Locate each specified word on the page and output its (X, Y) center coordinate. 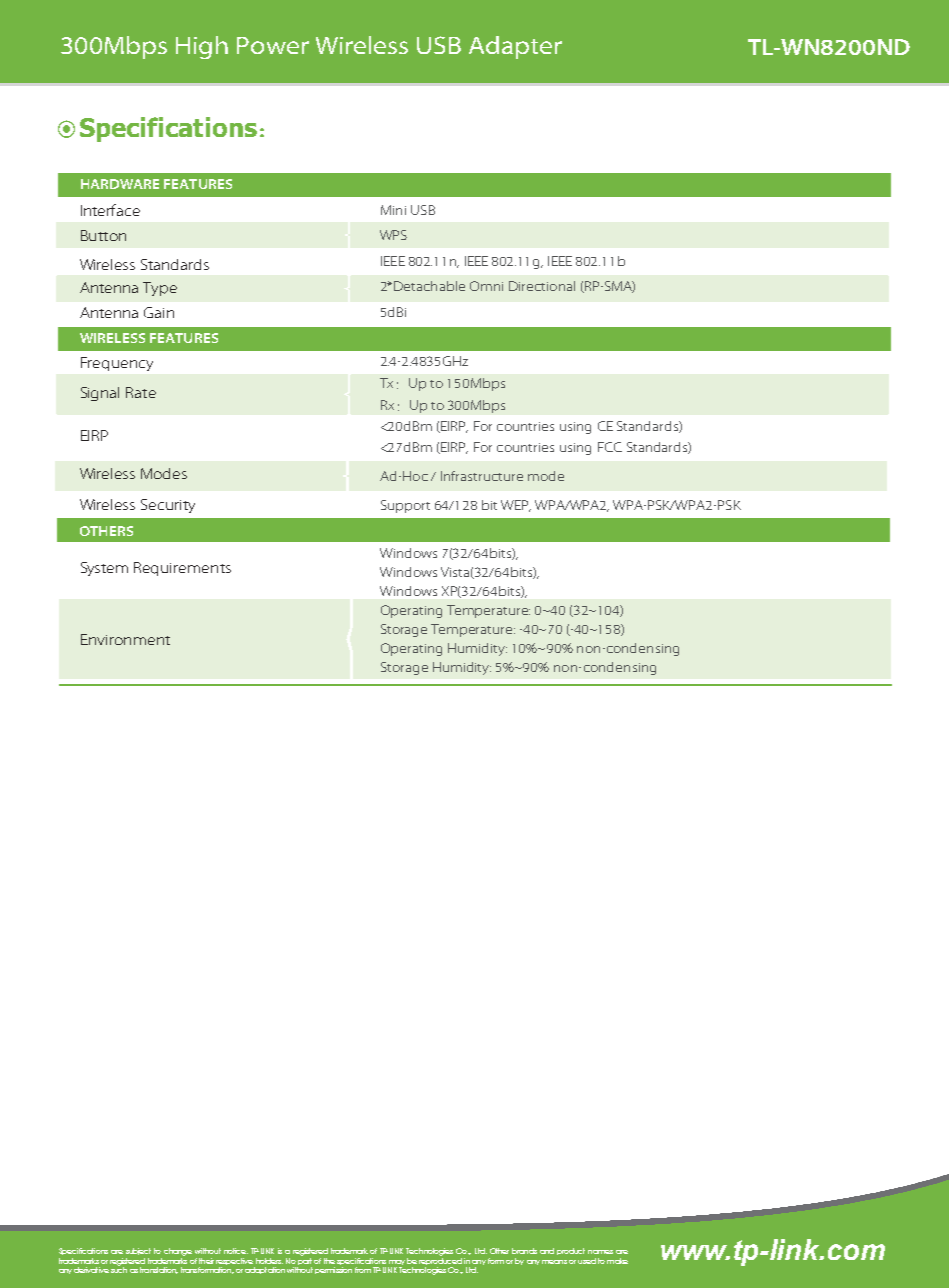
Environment (125, 639)
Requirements (182, 569)
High (202, 47)
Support (405, 506)
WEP (516, 506)
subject (138, 1251)
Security (168, 506)
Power (273, 45)
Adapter (515, 47)
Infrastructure (482, 476)
